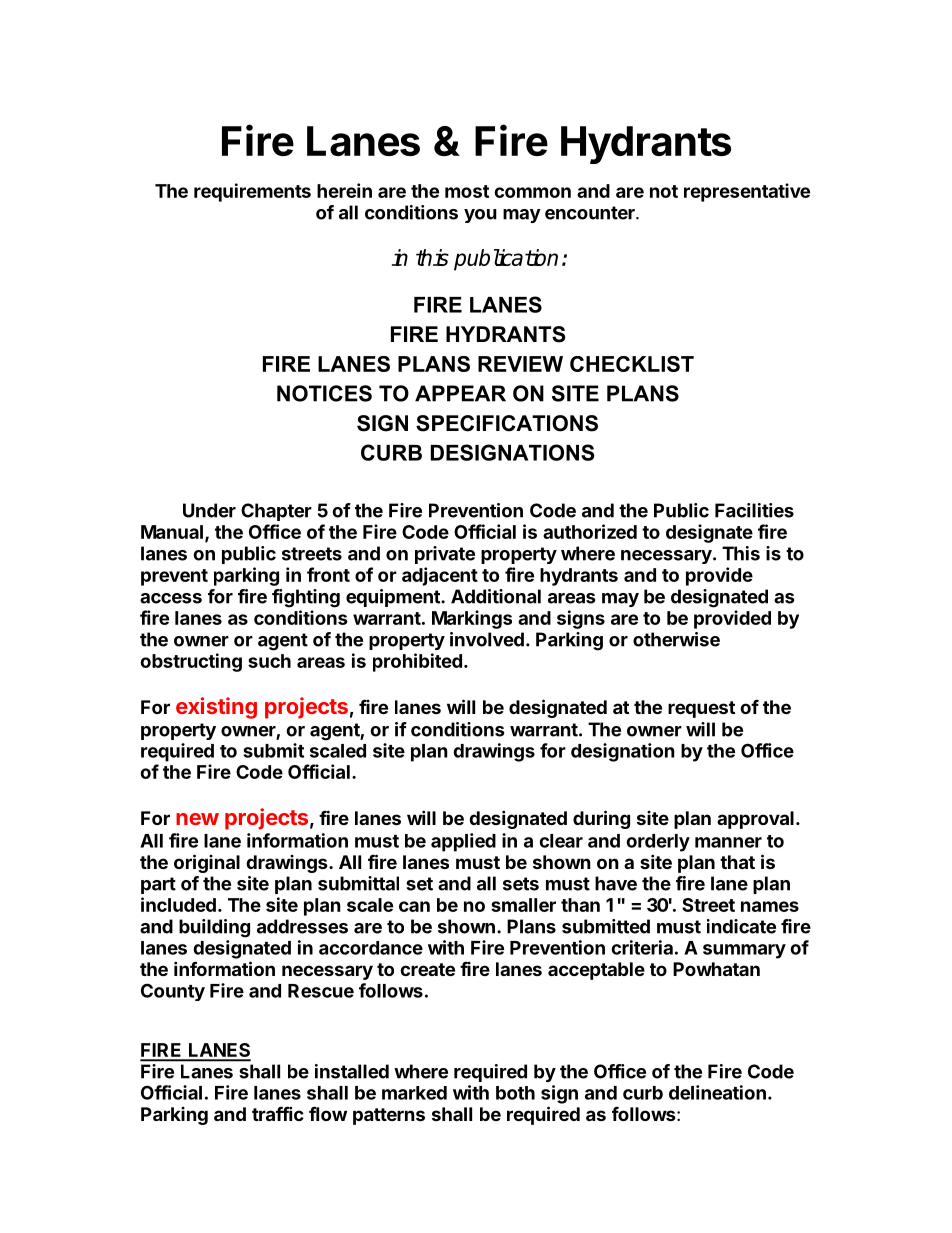 Image resolution: width=952 pixels, height=1233 pixels. What do you see at coordinates (463, 842) in the screenshot?
I see `applied` at bounding box center [463, 842].
